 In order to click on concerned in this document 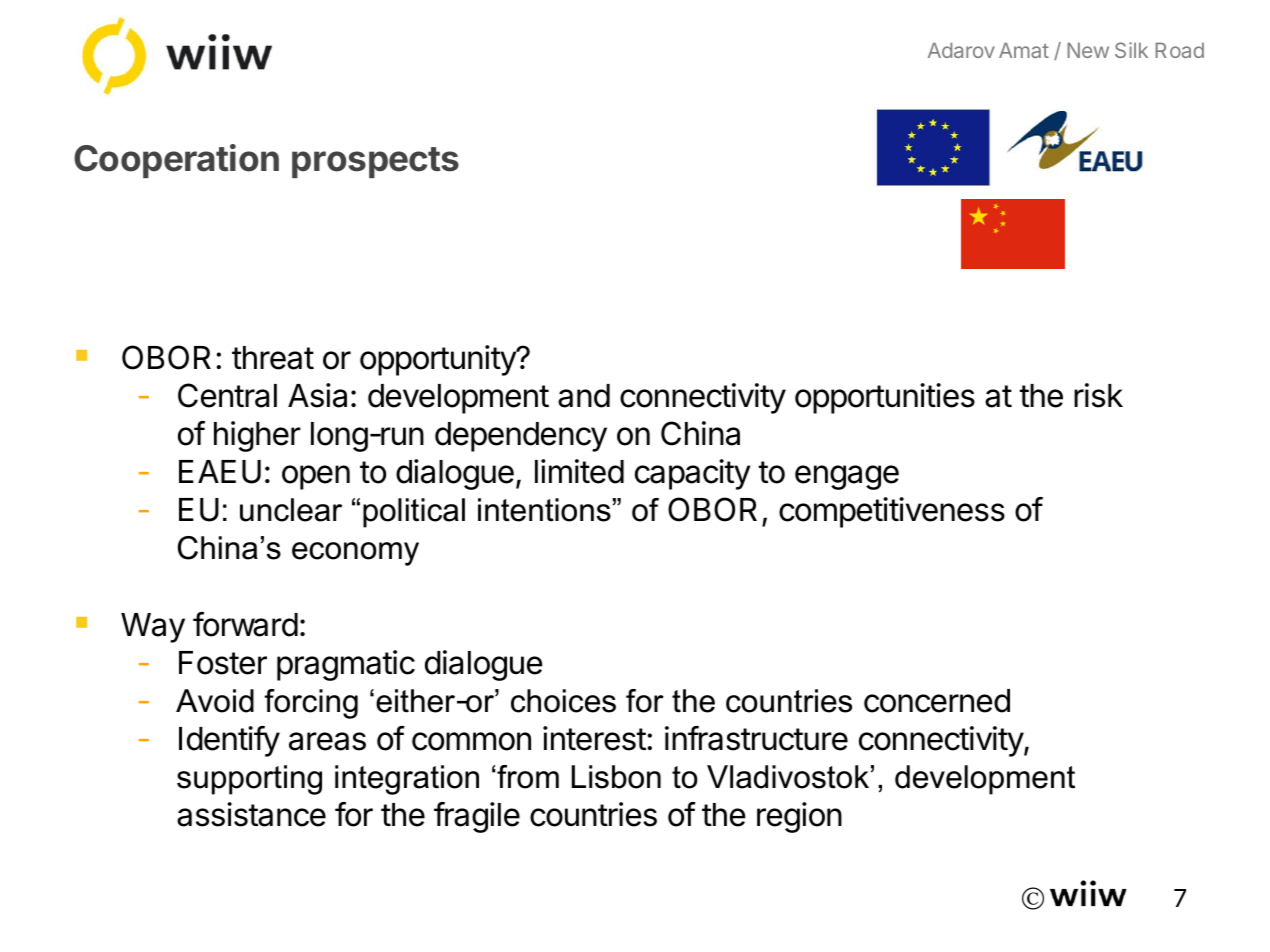, I will do `click(937, 701)`.
